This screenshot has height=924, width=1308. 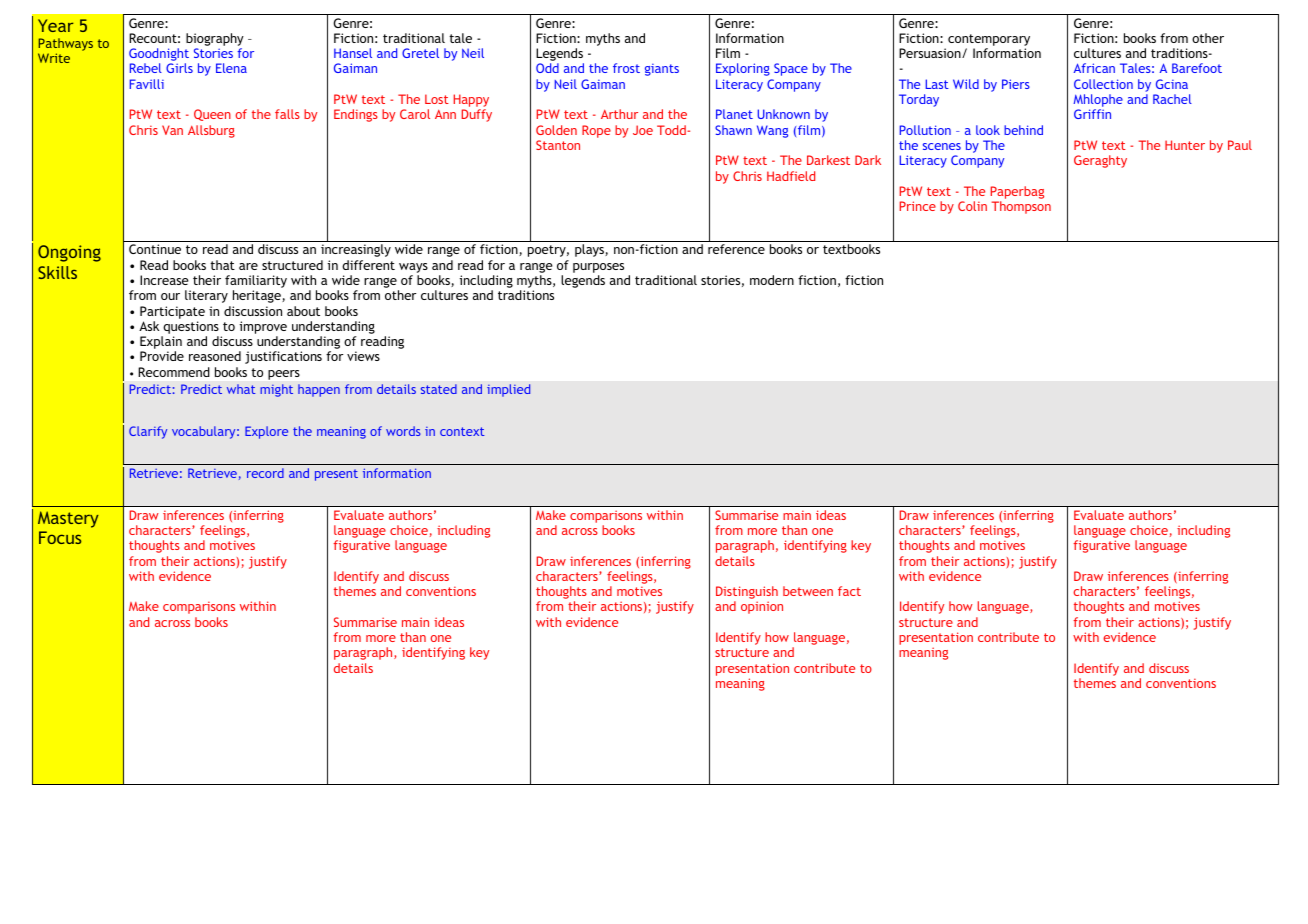 What do you see at coordinates (791, 176) in the screenshot?
I see `Hadfield` at bounding box center [791, 176].
